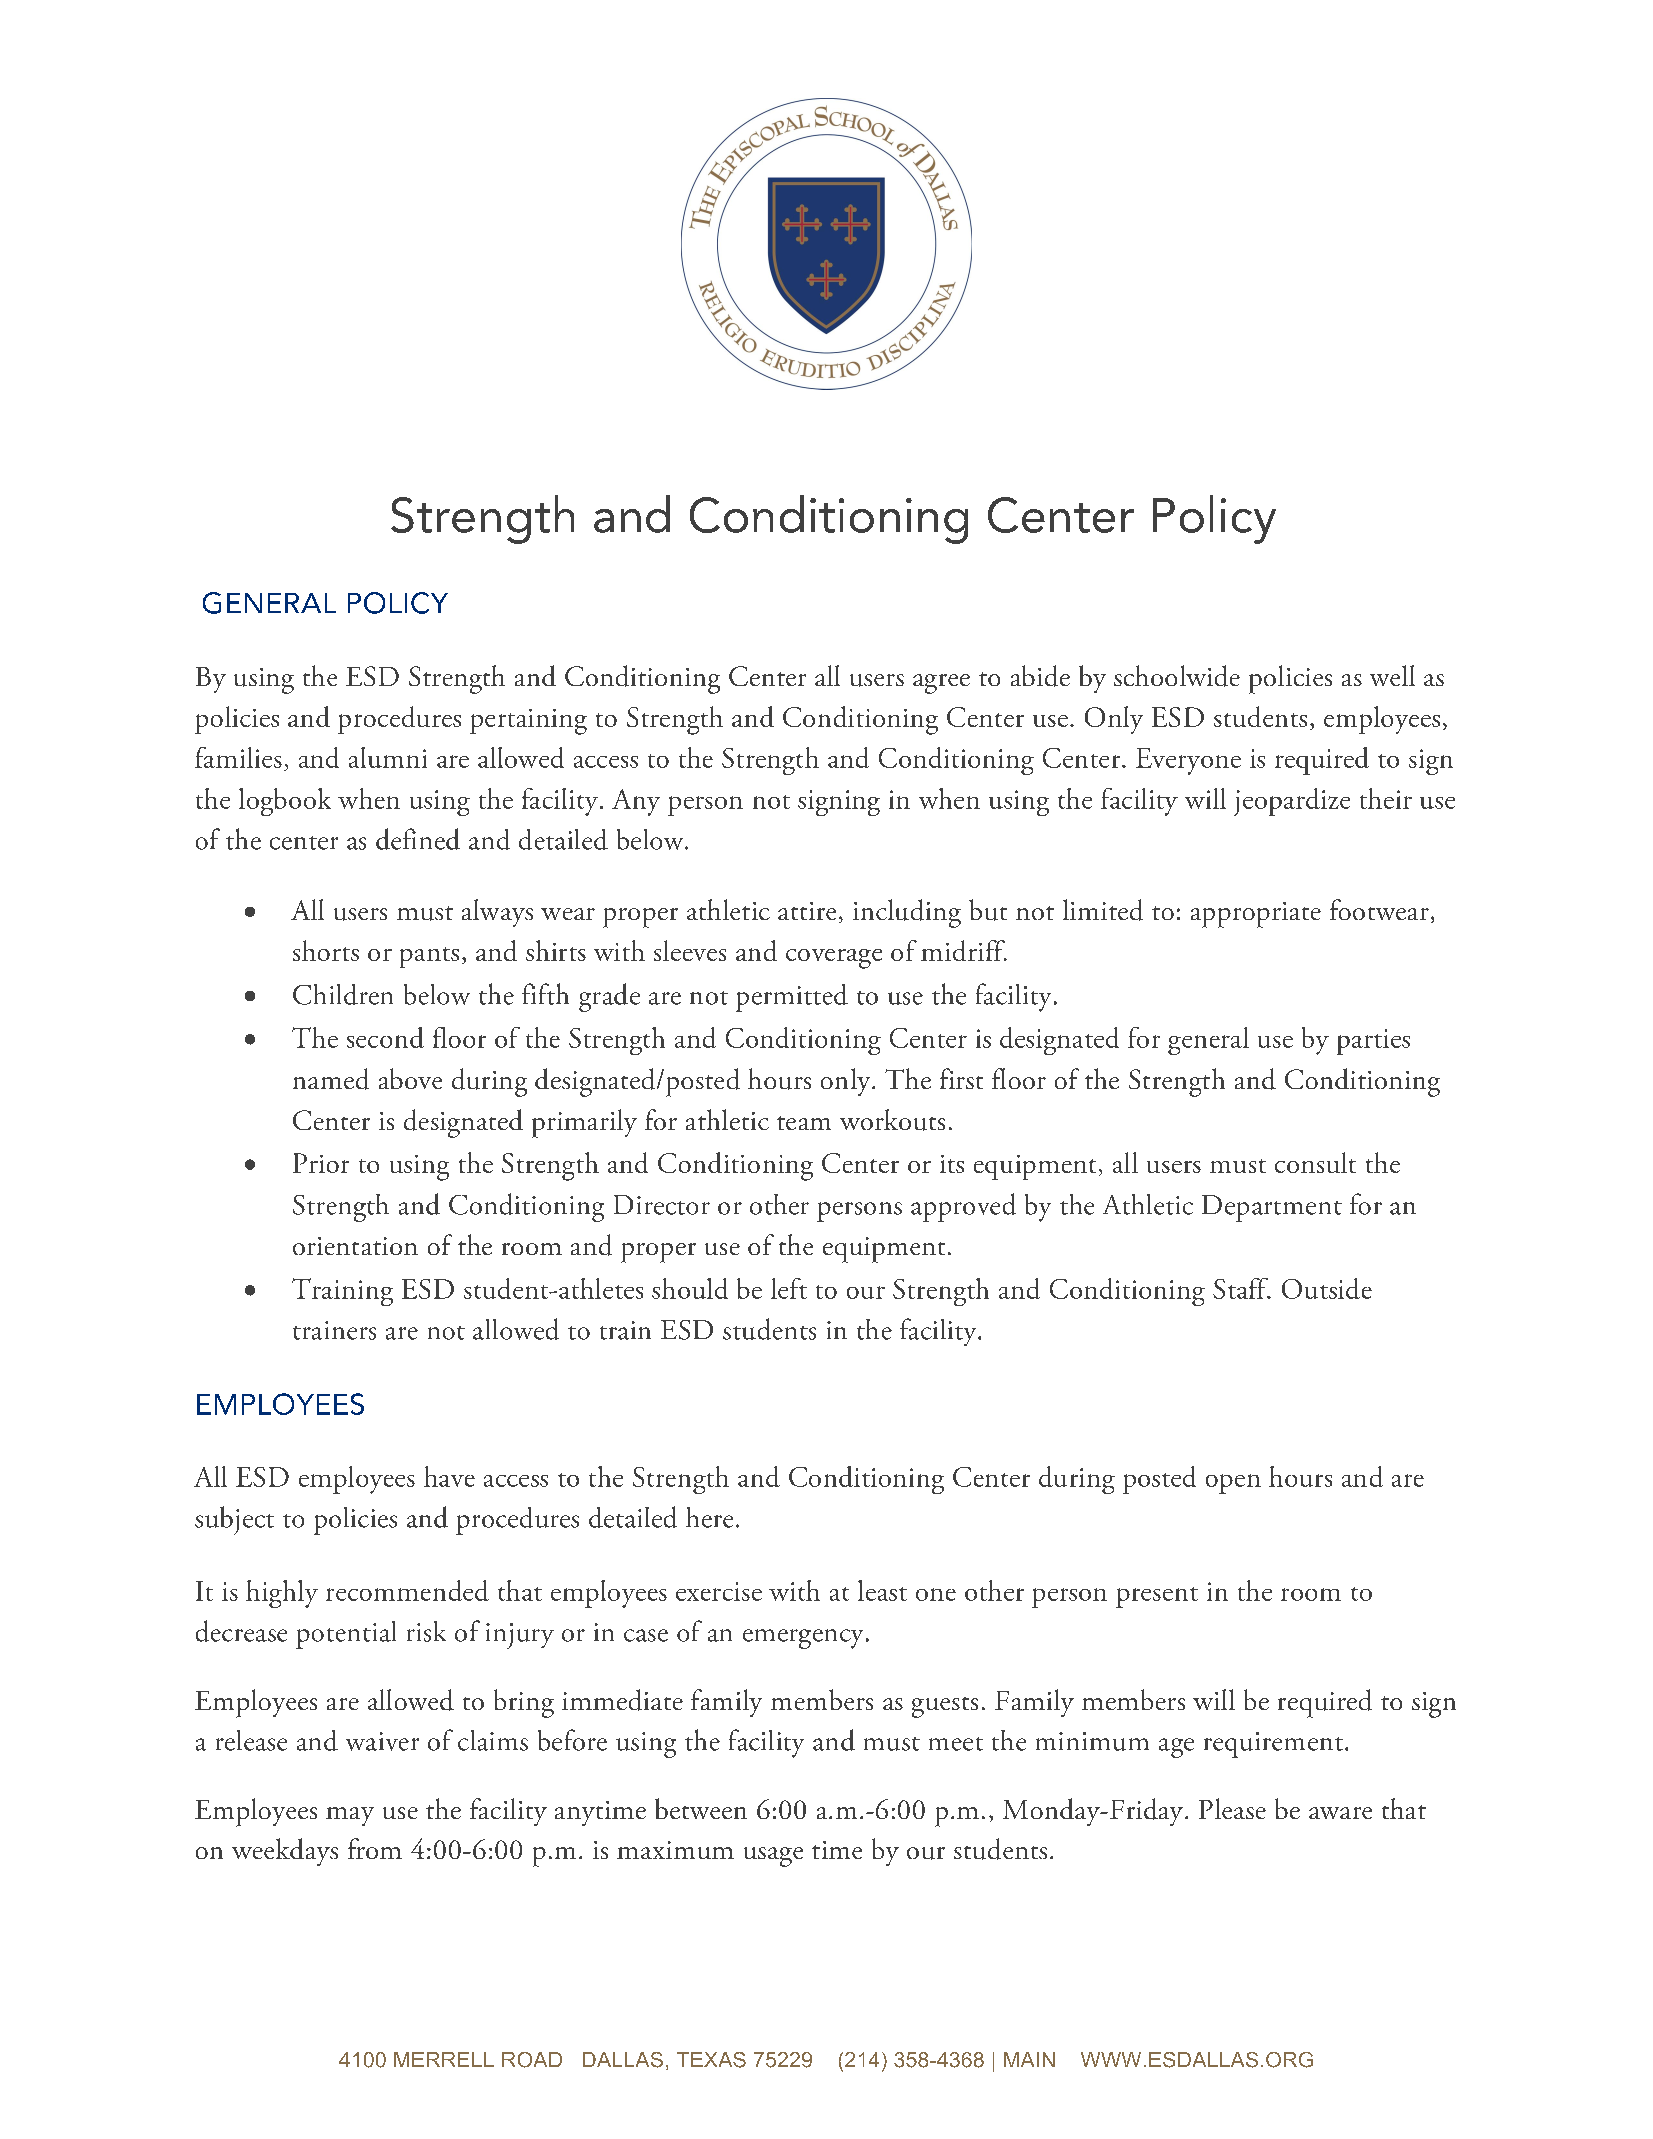 The image size is (1653, 2139). Describe the element at coordinates (350, 1816) in the image. I see `may` at that location.
